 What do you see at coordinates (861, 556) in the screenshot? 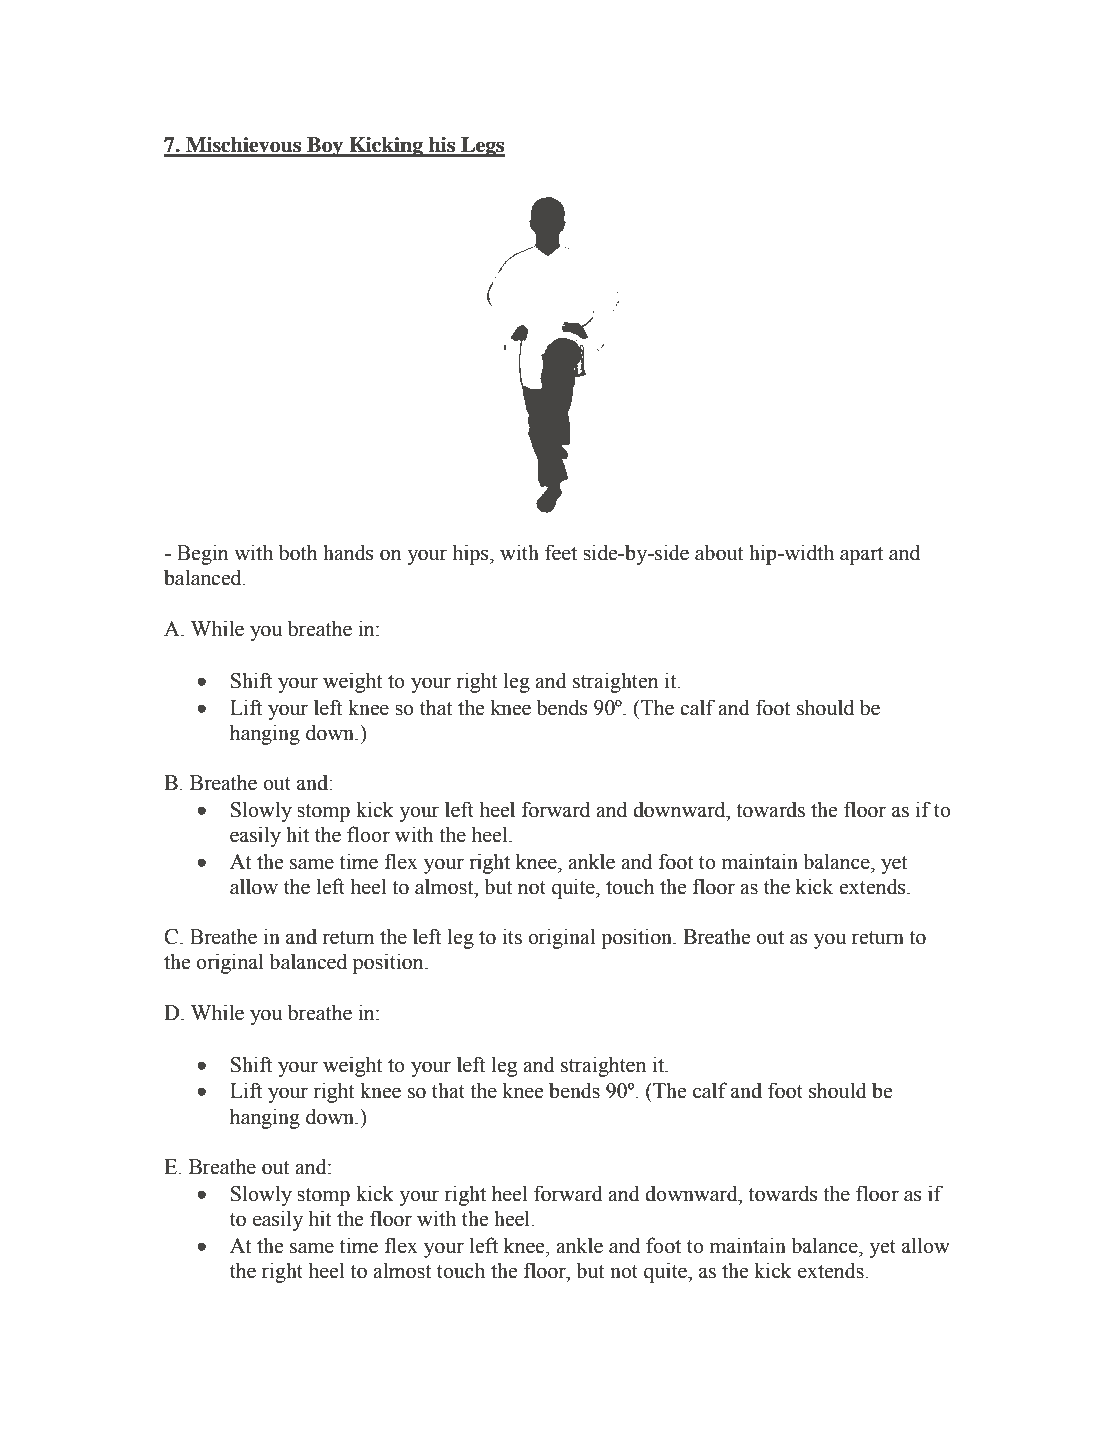
I see `apart` at bounding box center [861, 556].
